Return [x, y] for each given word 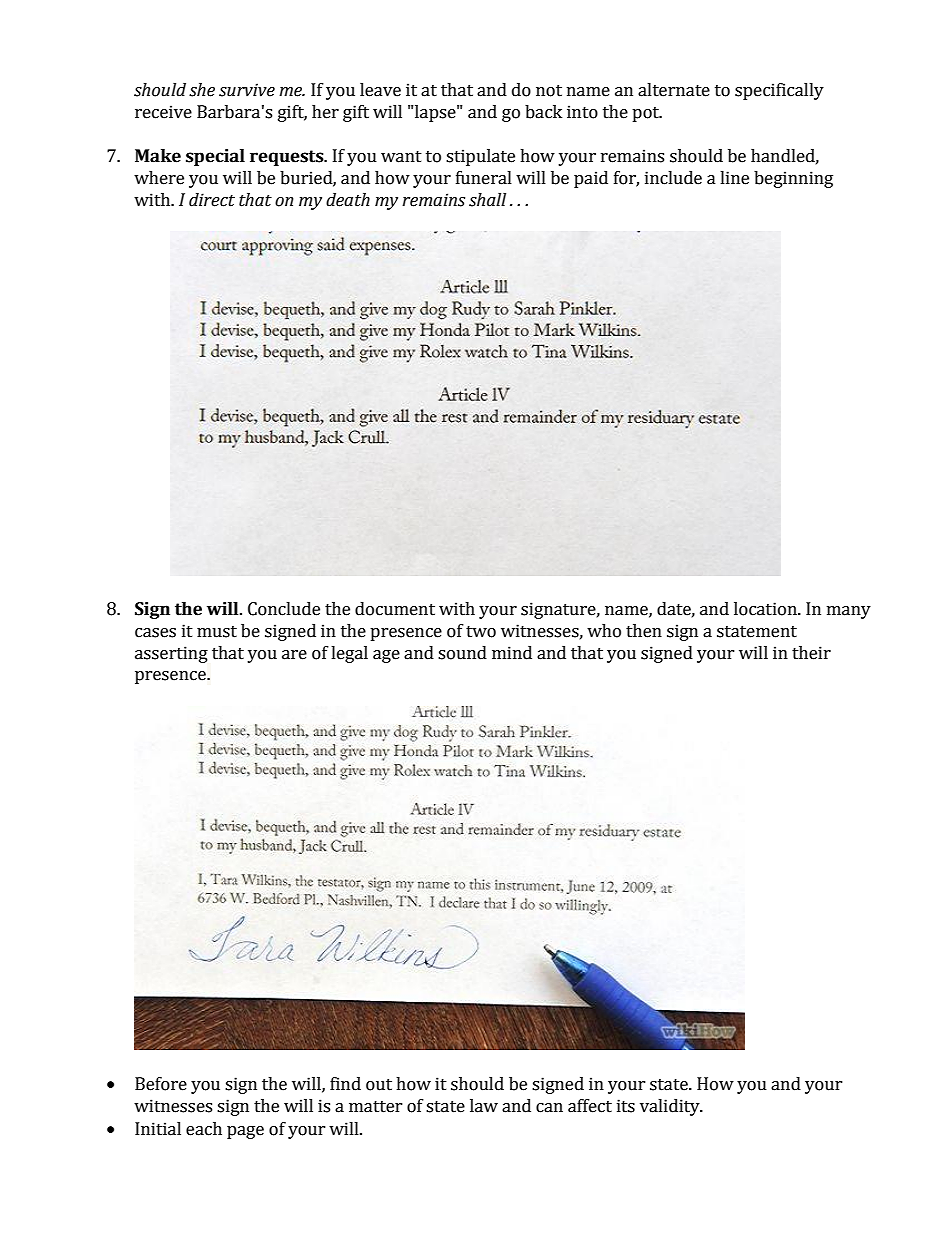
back [543, 112]
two [481, 632]
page [245, 1132]
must [217, 632]
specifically [779, 91]
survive [247, 90]
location [766, 609]
